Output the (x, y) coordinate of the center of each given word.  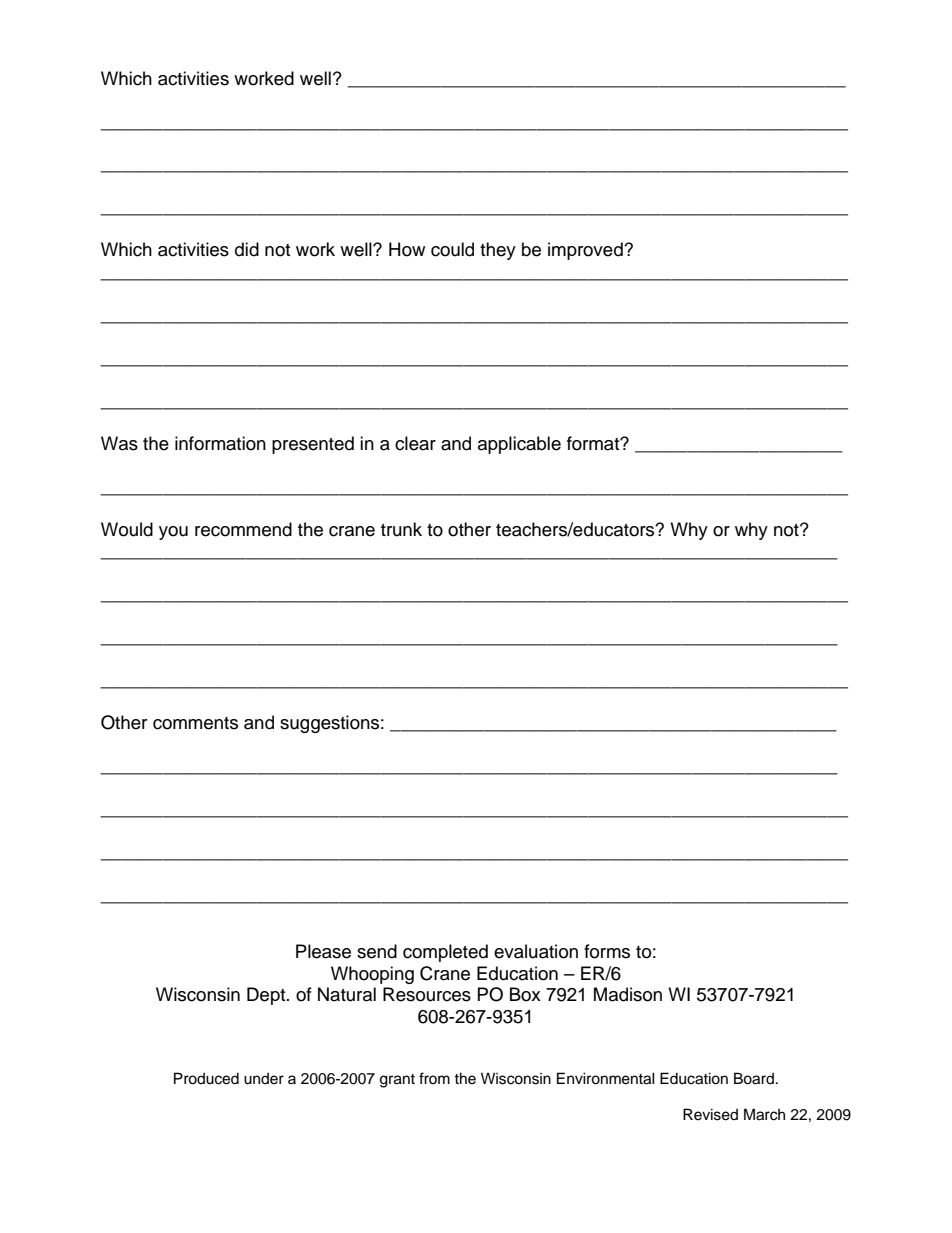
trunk (401, 529)
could (452, 249)
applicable (519, 445)
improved (586, 251)
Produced (206, 1078)
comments (195, 723)
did (247, 249)
